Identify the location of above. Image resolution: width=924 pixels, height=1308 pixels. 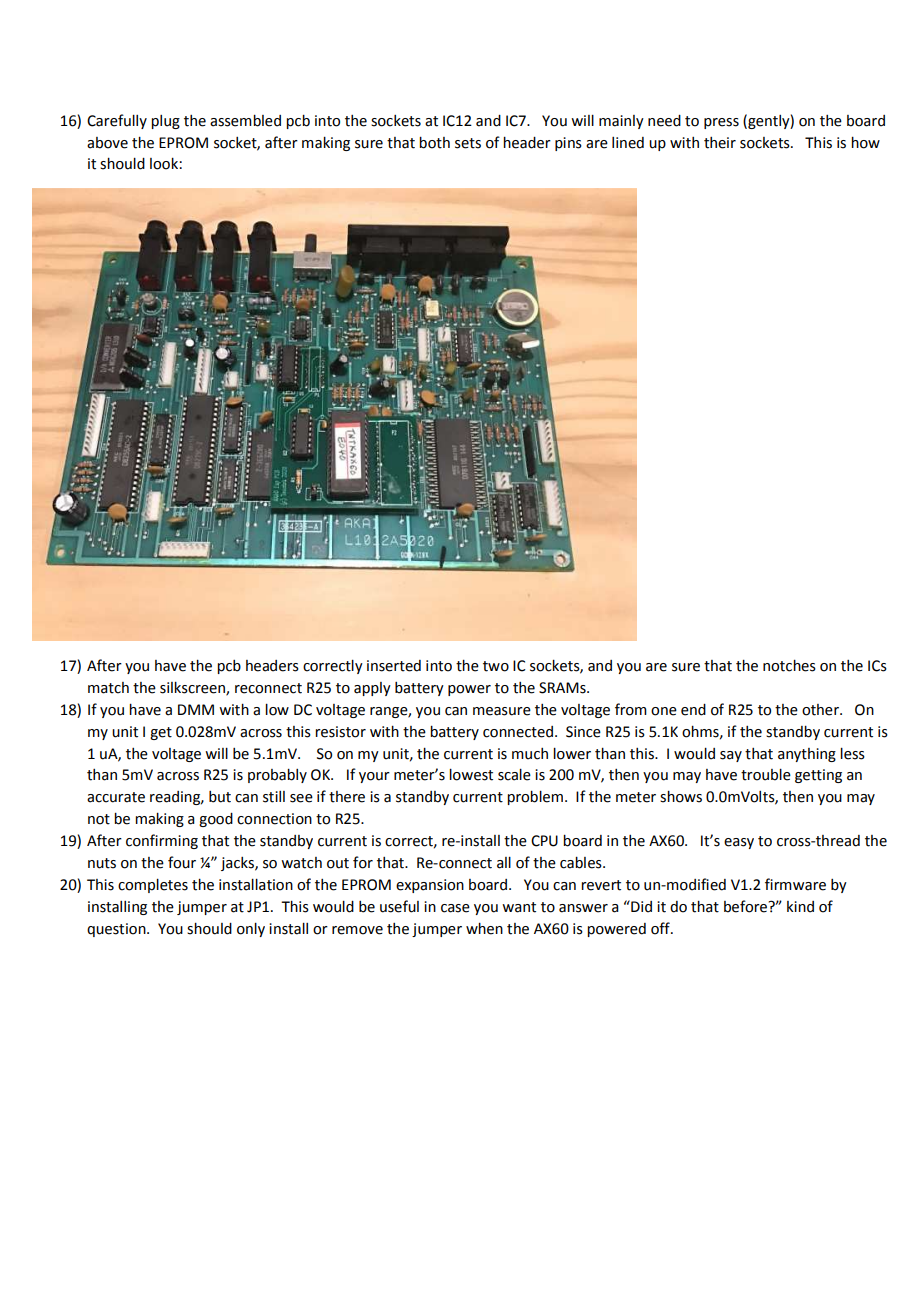
(107, 143).
